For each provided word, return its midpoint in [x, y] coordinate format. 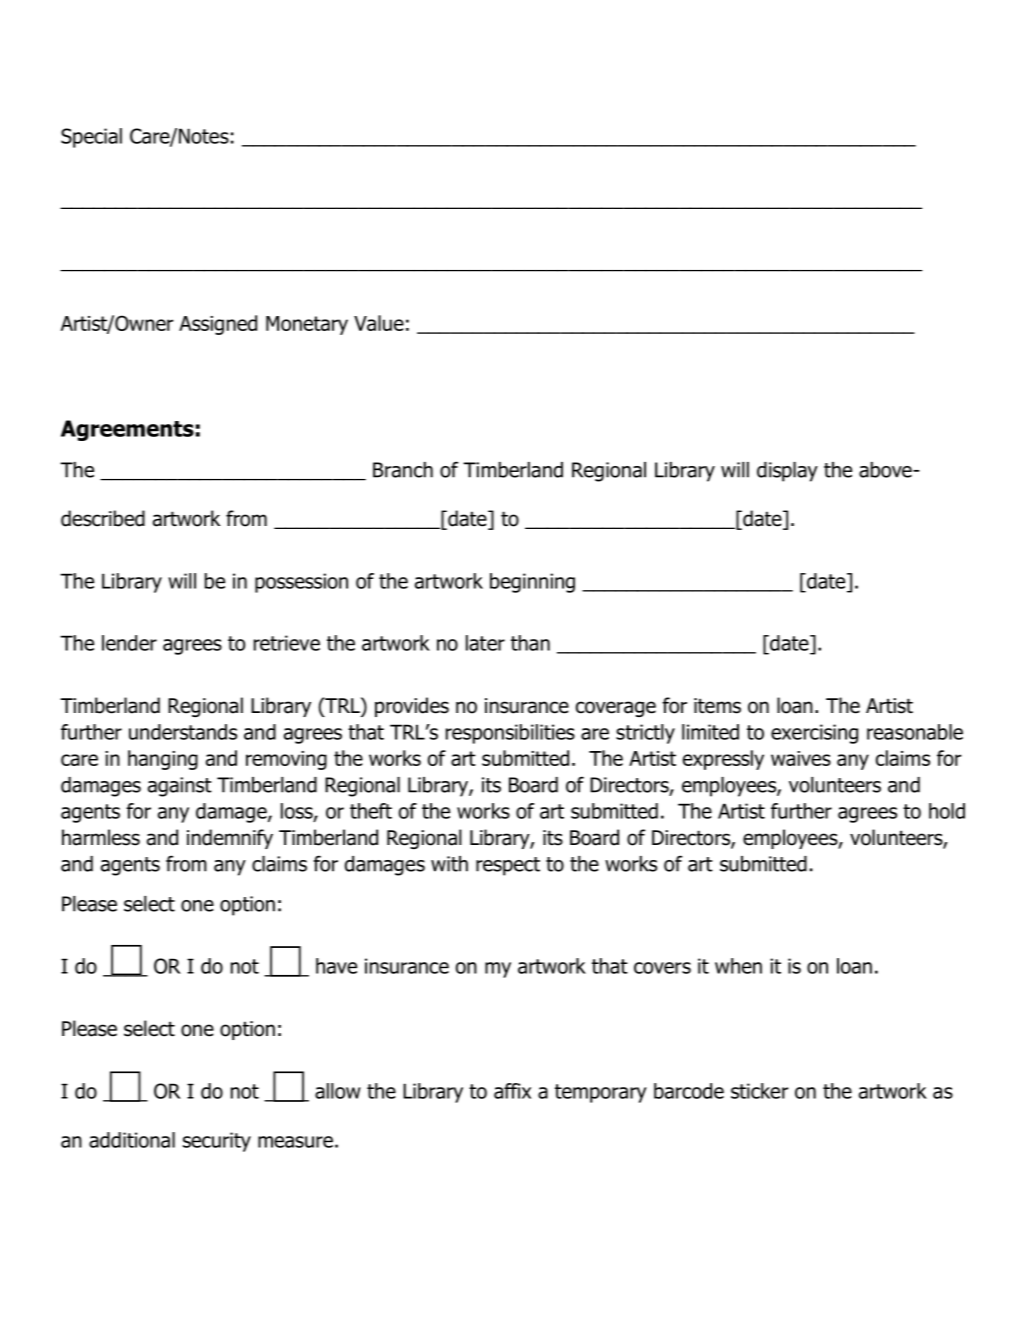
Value [379, 323]
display [787, 472]
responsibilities [510, 734]
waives [801, 758]
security [217, 1142]
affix [512, 1091]
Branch [403, 470]
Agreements [127, 430]
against [180, 787]
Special [91, 138]
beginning [532, 583]
